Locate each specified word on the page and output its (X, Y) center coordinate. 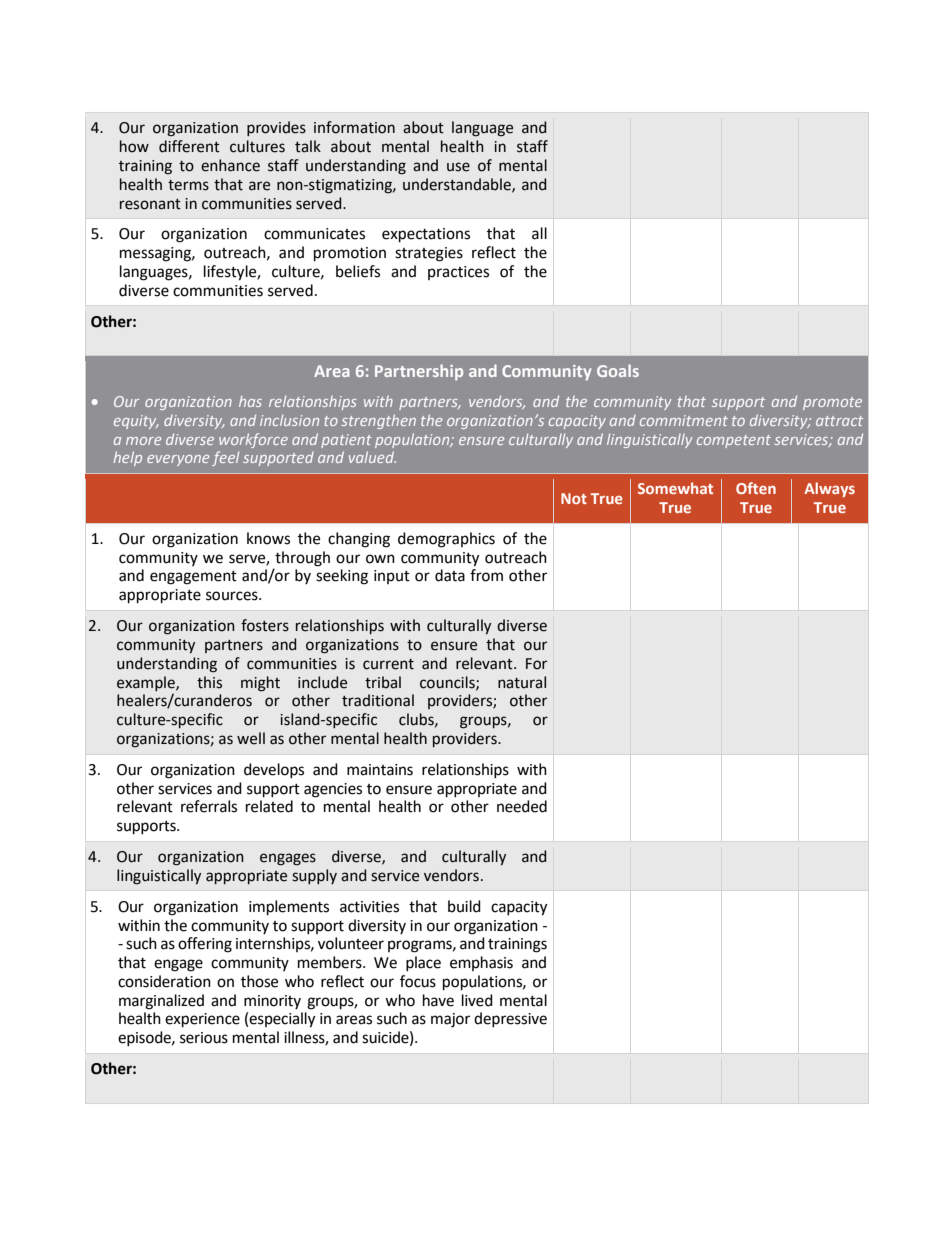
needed (522, 806)
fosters (265, 625)
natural (522, 682)
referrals (209, 806)
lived (477, 1000)
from (486, 575)
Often (756, 488)
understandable (458, 185)
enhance (230, 165)
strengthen (379, 421)
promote (832, 403)
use (458, 167)
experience (202, 1020)
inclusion (289, 420)
